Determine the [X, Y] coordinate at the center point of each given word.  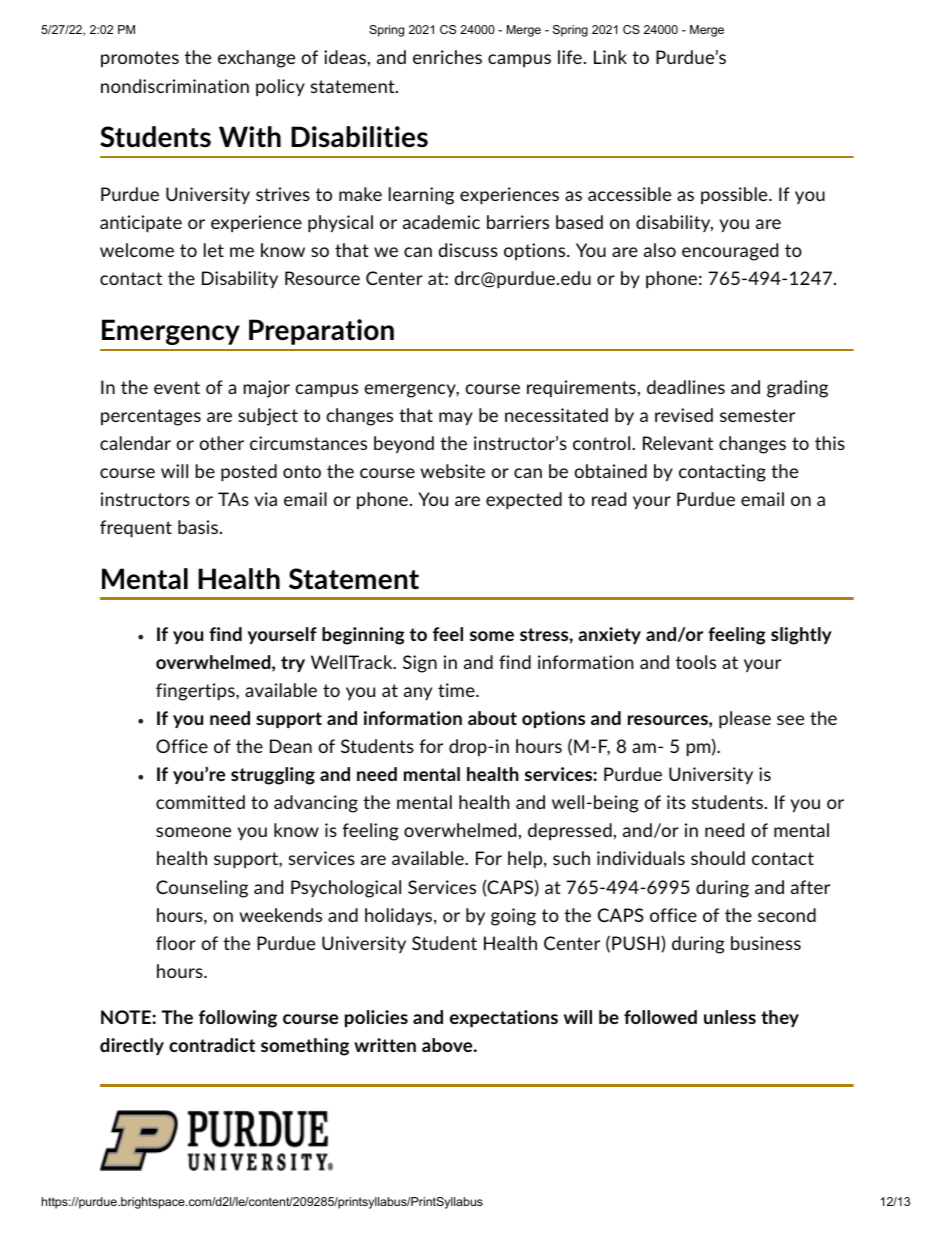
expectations [504, 1018]
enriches [447, 57]
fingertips [196, 692]
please [745, 720]
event [177, 387]
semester [757, 415]
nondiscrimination [175, 86]
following [238, 1019]
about [492, 718]
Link [610, 57]
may [456, 419]
